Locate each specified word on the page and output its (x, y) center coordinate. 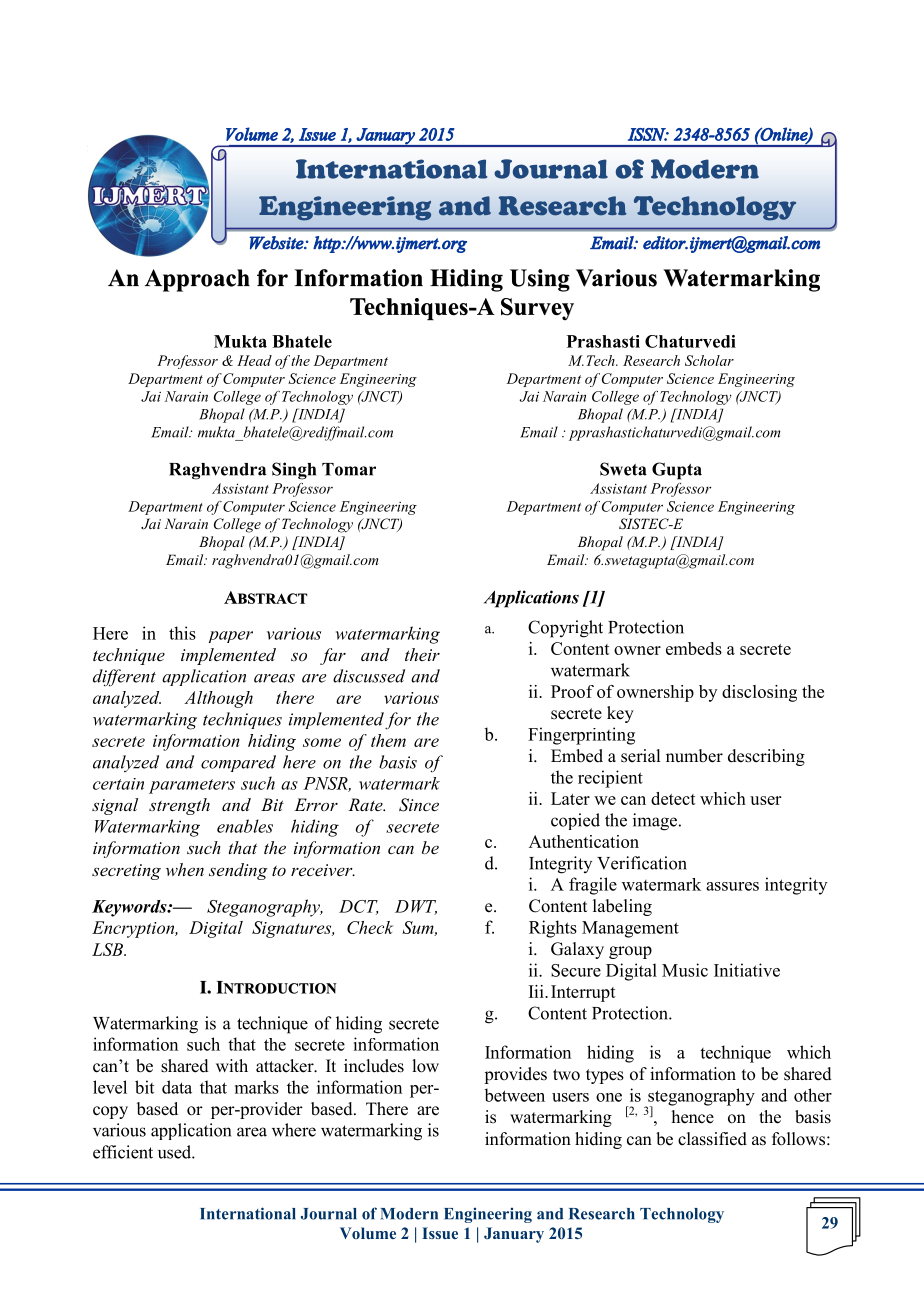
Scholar (709, 360)
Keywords (130, 908)
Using (540, 280)
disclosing (759, 693)
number (694, 756)
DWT (416, 907)
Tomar (349, 469)
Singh (294, 471)
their (422, 654)
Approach (197, 280)
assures (732, 886)
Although (218, 699)
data (177, 1087)
